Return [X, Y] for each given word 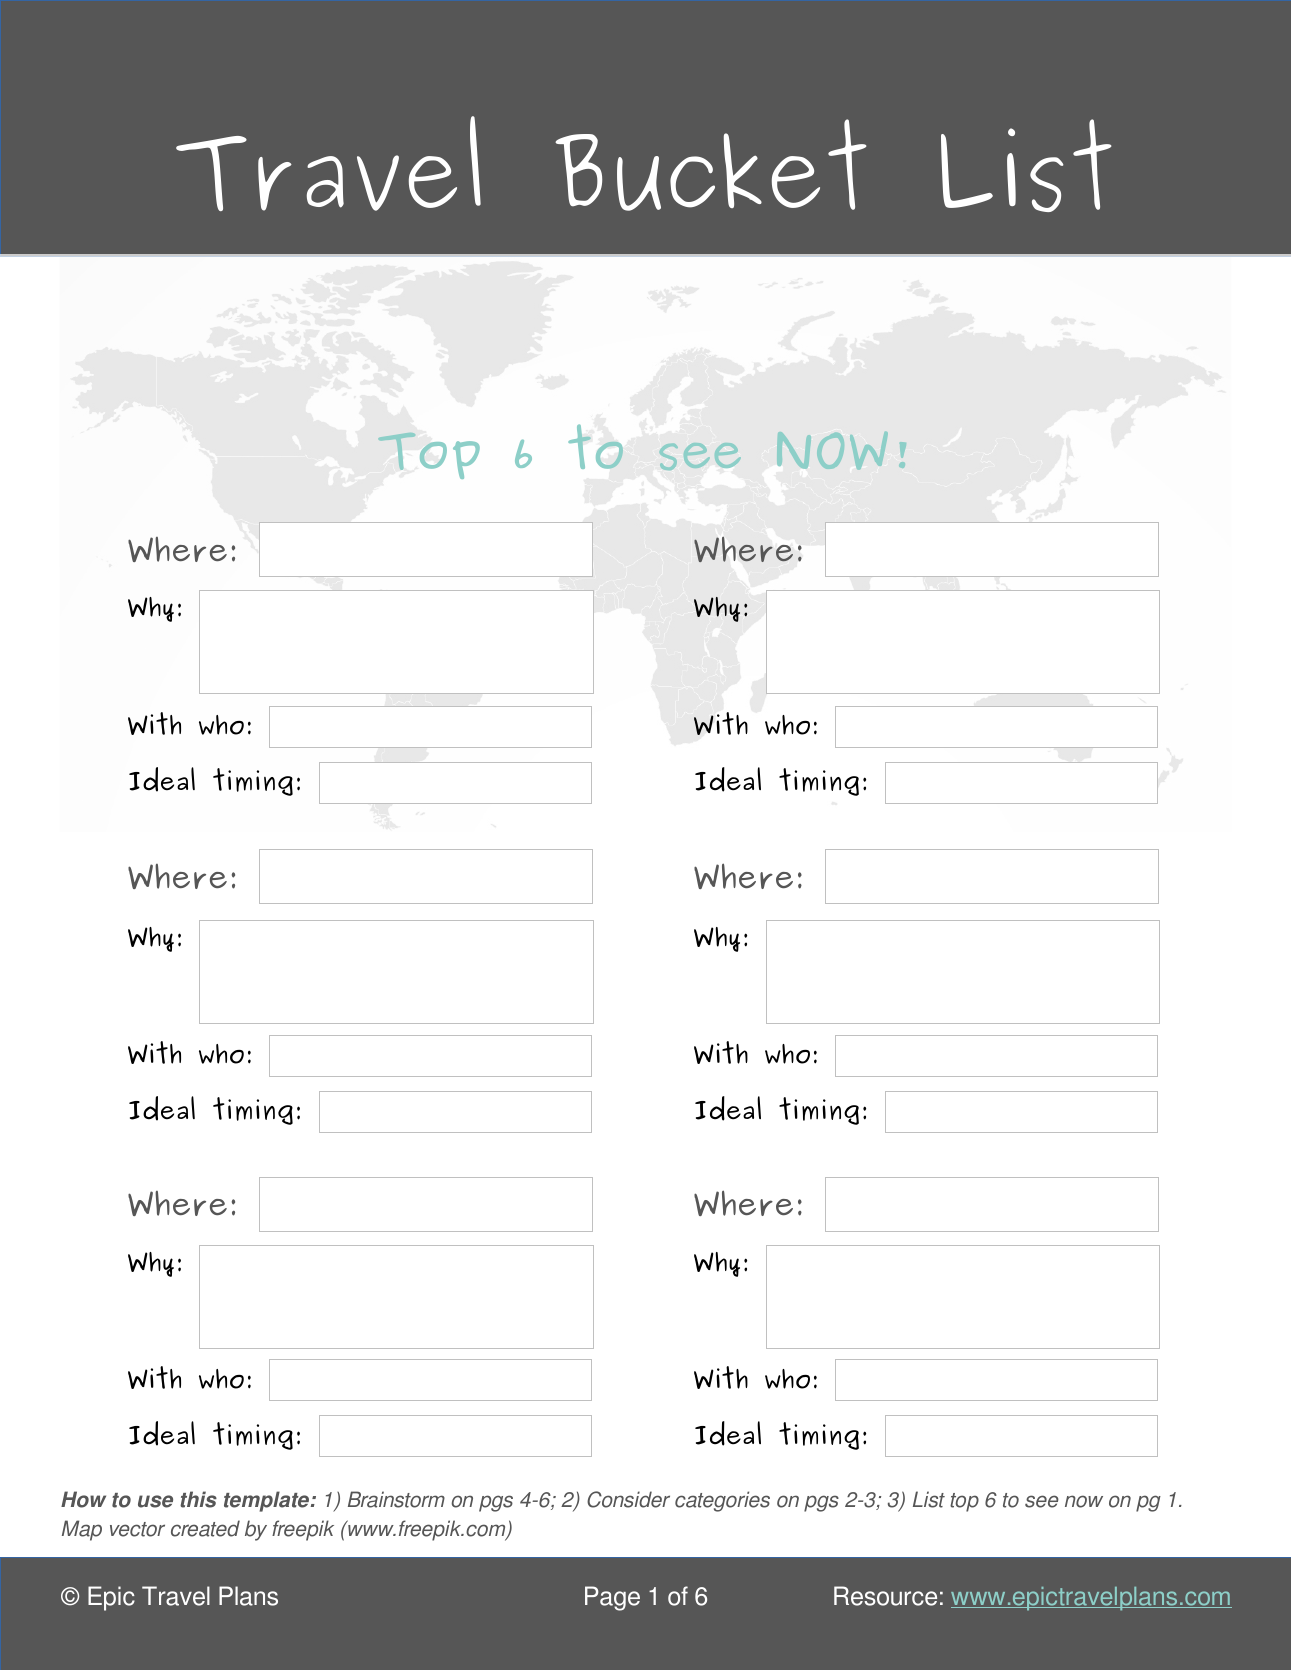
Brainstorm [396, 1499]
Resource [885, 1596]
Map [82, 1530]
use [155, 1501]
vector [137, 1529]
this [198, 1499]
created [205, 1528]
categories [722, 1501]
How [83, 1499]
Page [612, 1598]
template [268, 1501]
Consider [628, 1499]
